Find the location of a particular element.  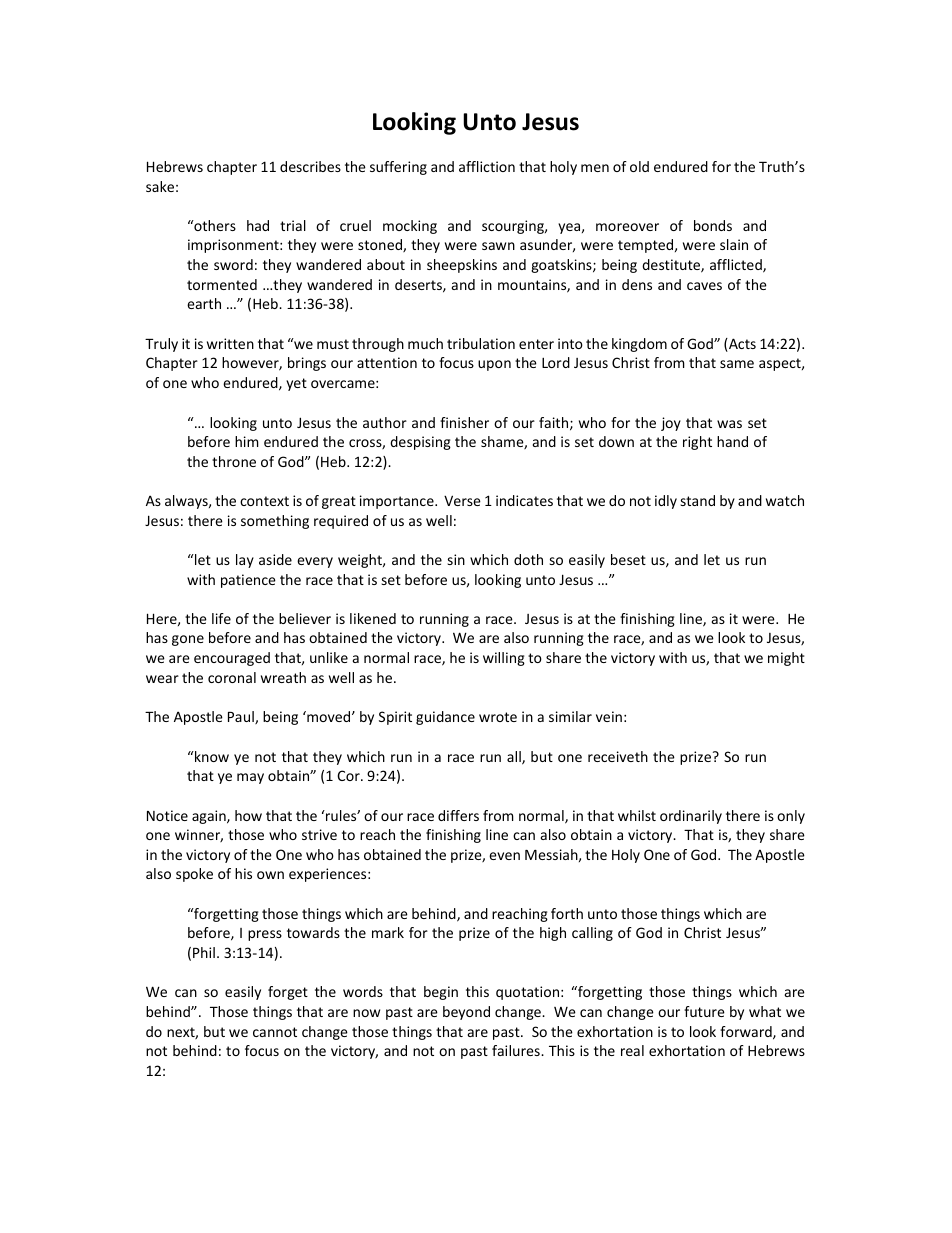

cannot is located at coordinates (275, 1032).
